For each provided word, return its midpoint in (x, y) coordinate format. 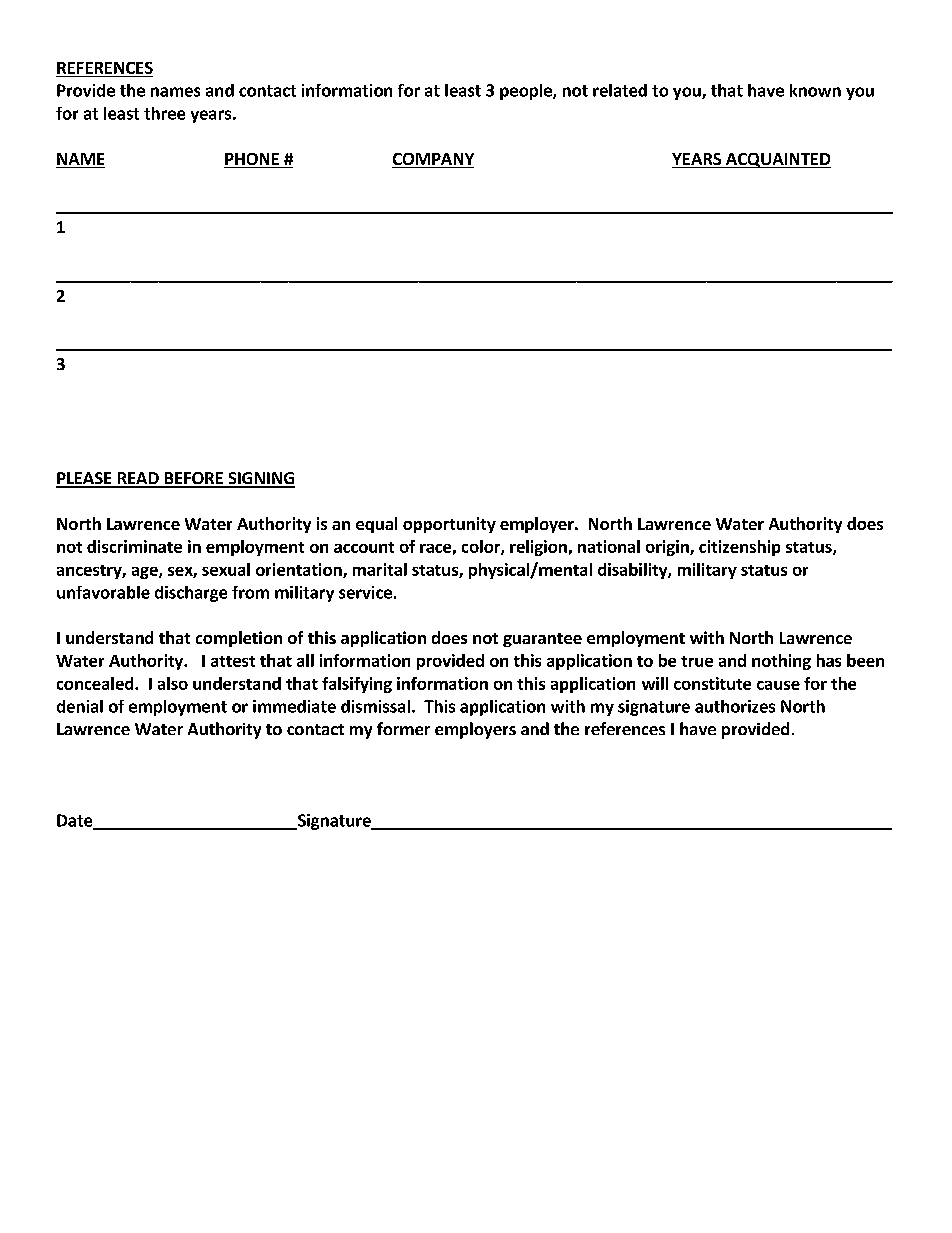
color (482, 547)
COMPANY (433, 160)
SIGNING (260, 479)
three (164, 113)
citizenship (739, 548)
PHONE (252, 160)
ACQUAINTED (777, 160)
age (146, 573)
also (173, 683)
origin (668, 548)
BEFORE (193, 479)
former (403, 728)
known (815, 90)
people (527, 92)
